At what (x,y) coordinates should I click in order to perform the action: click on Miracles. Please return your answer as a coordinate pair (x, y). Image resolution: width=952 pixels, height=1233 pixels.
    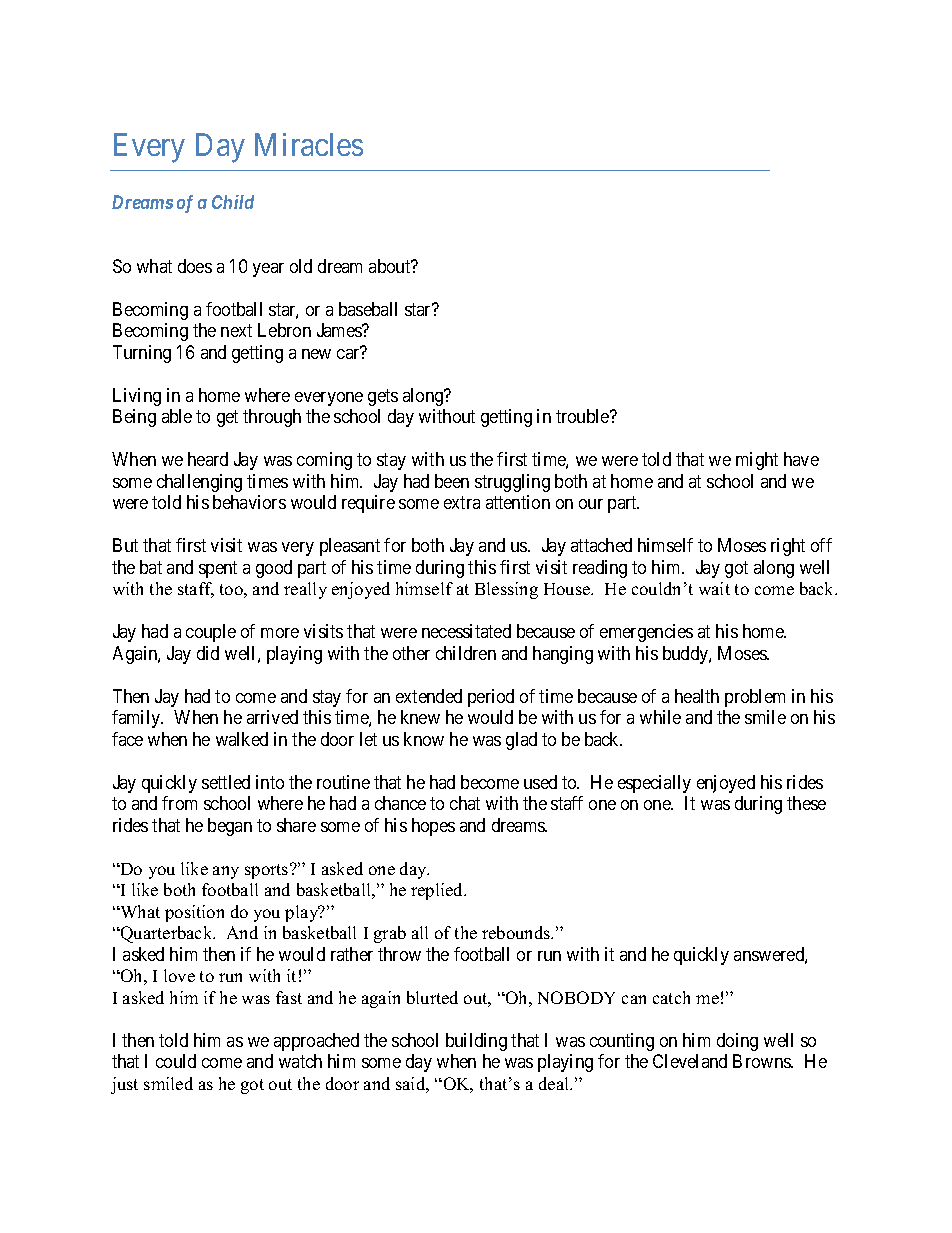
    Looking at the image, I should click on (309, 144).
